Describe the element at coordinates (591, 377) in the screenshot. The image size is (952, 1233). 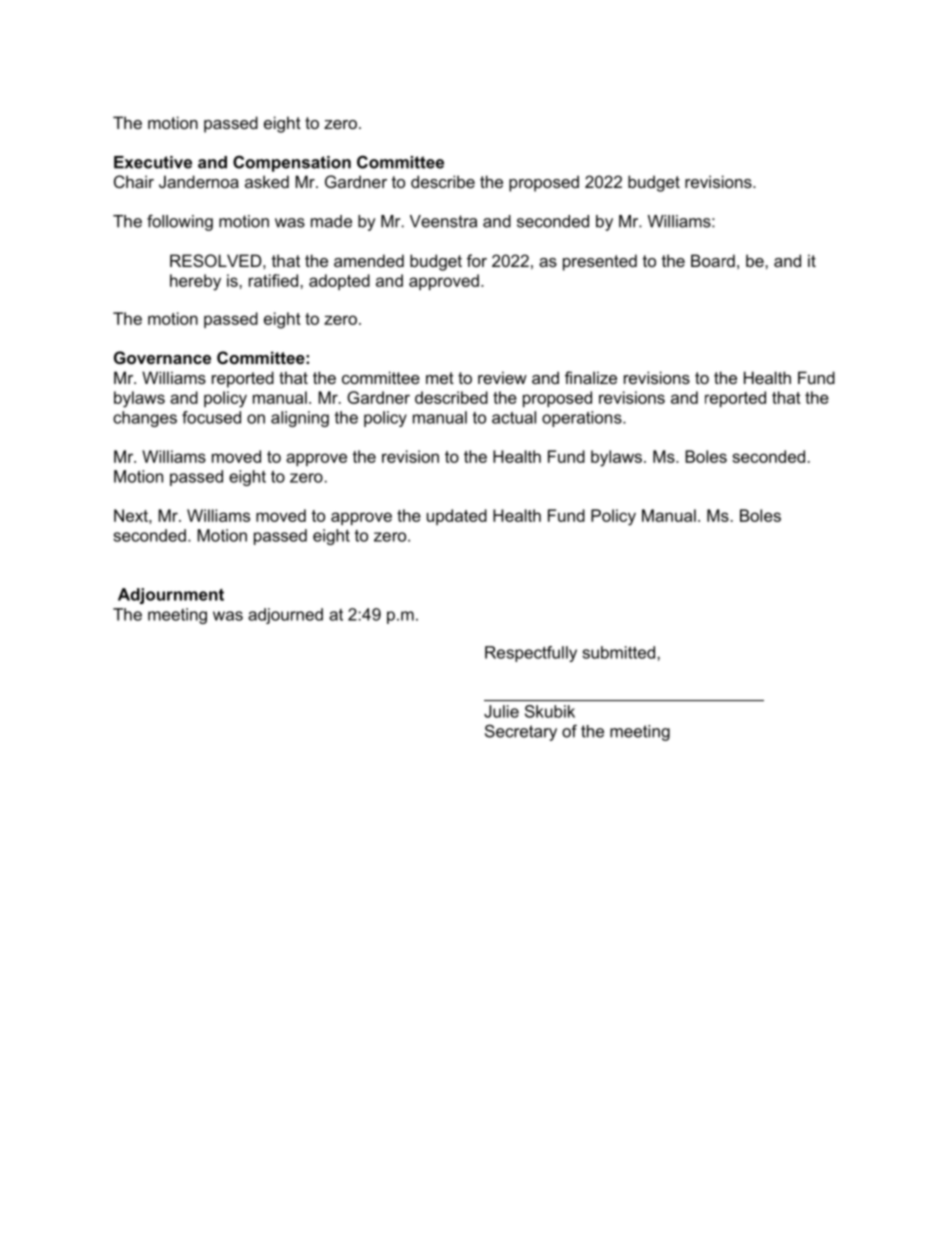
I see `finalize` at that location.
